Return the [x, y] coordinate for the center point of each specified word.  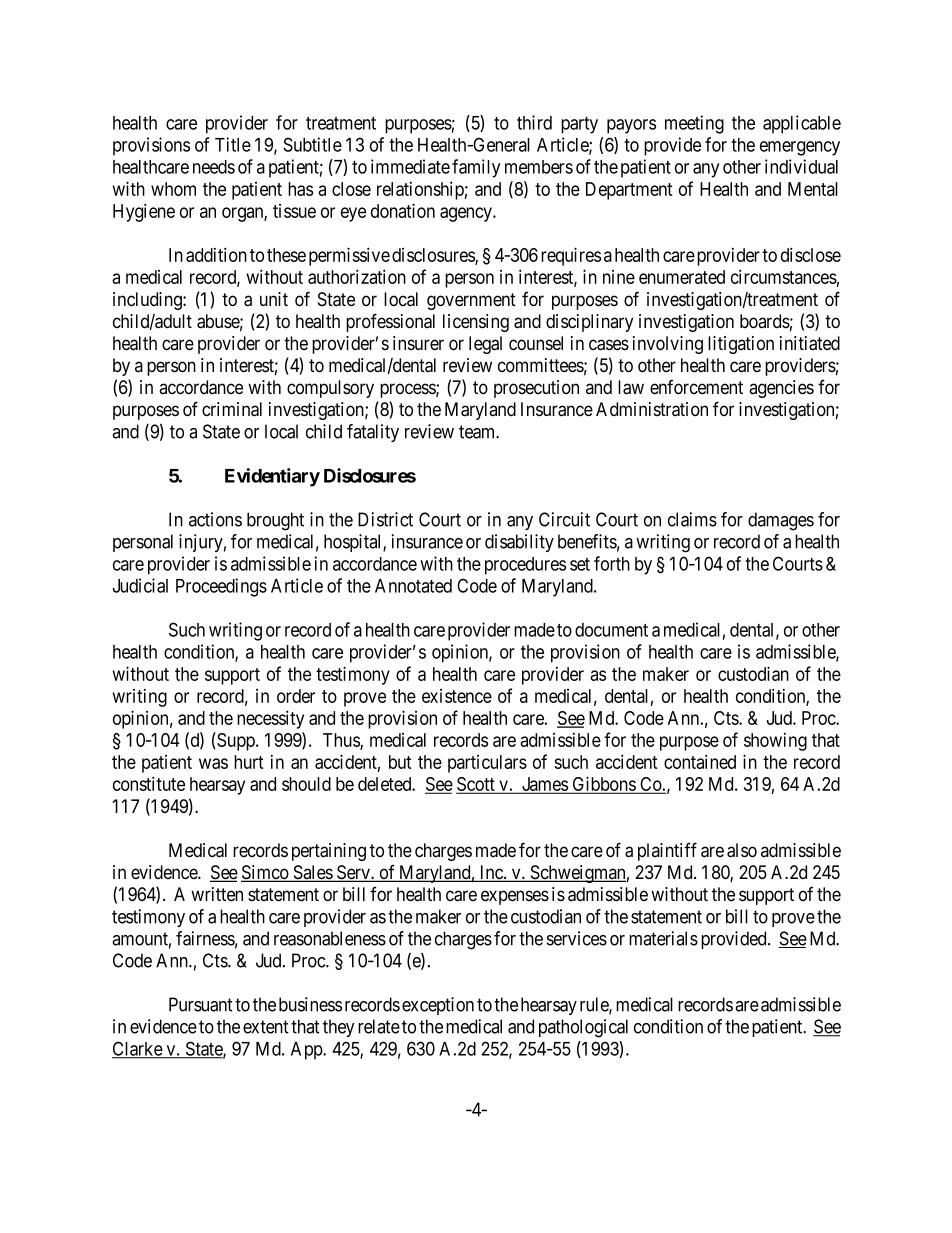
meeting [694, 124]
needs [214, 167]
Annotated [413, 586]
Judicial [140, 585]
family [476, 168]
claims [692, 519]
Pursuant [201, 1004]
